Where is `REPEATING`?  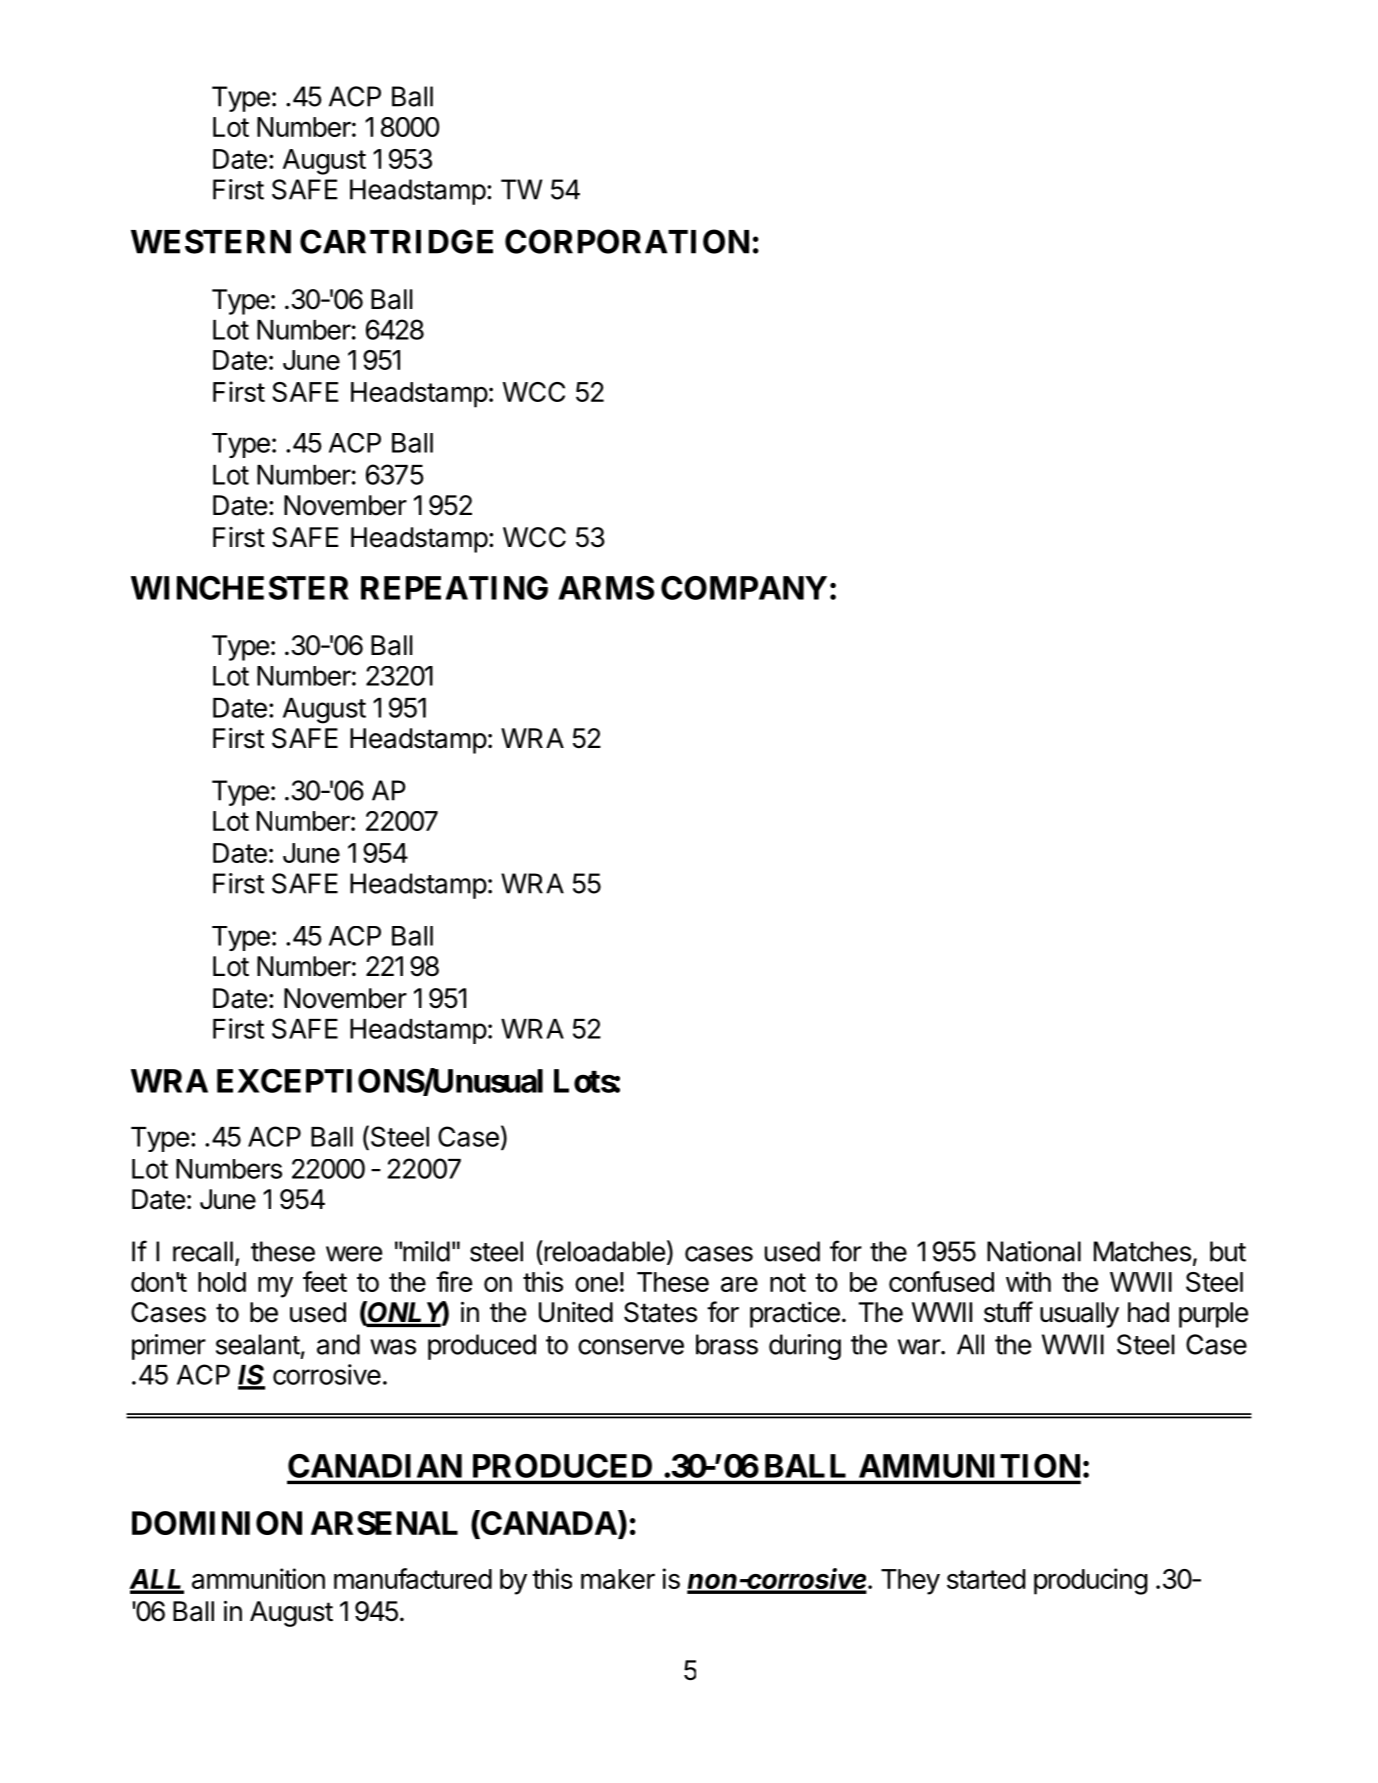 REPEATING is located at coordinates (454, 588).
